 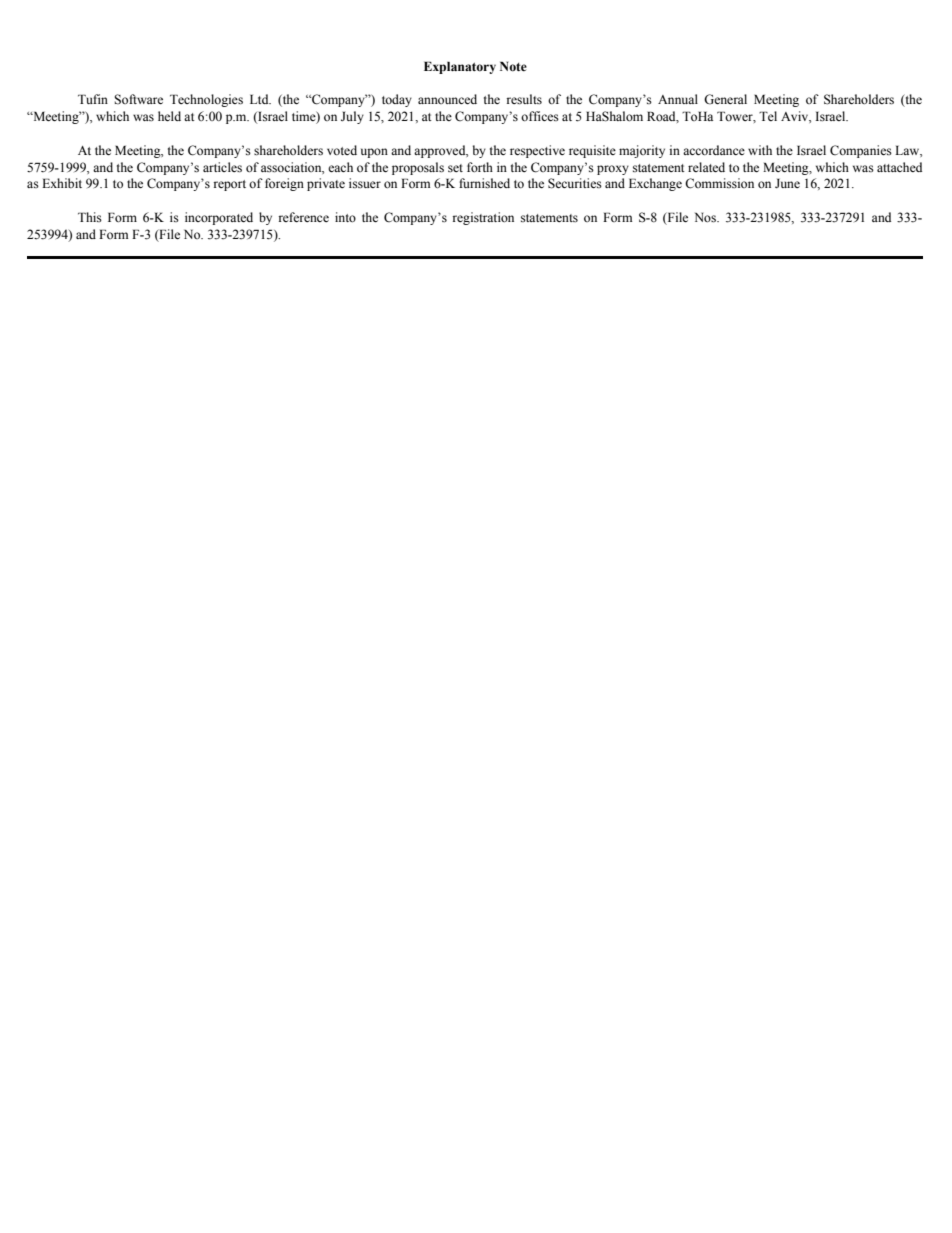 What do you see at coordinates (678, 99) in the screenshot?
I see `Annual` at bounding box center [678, 99].
